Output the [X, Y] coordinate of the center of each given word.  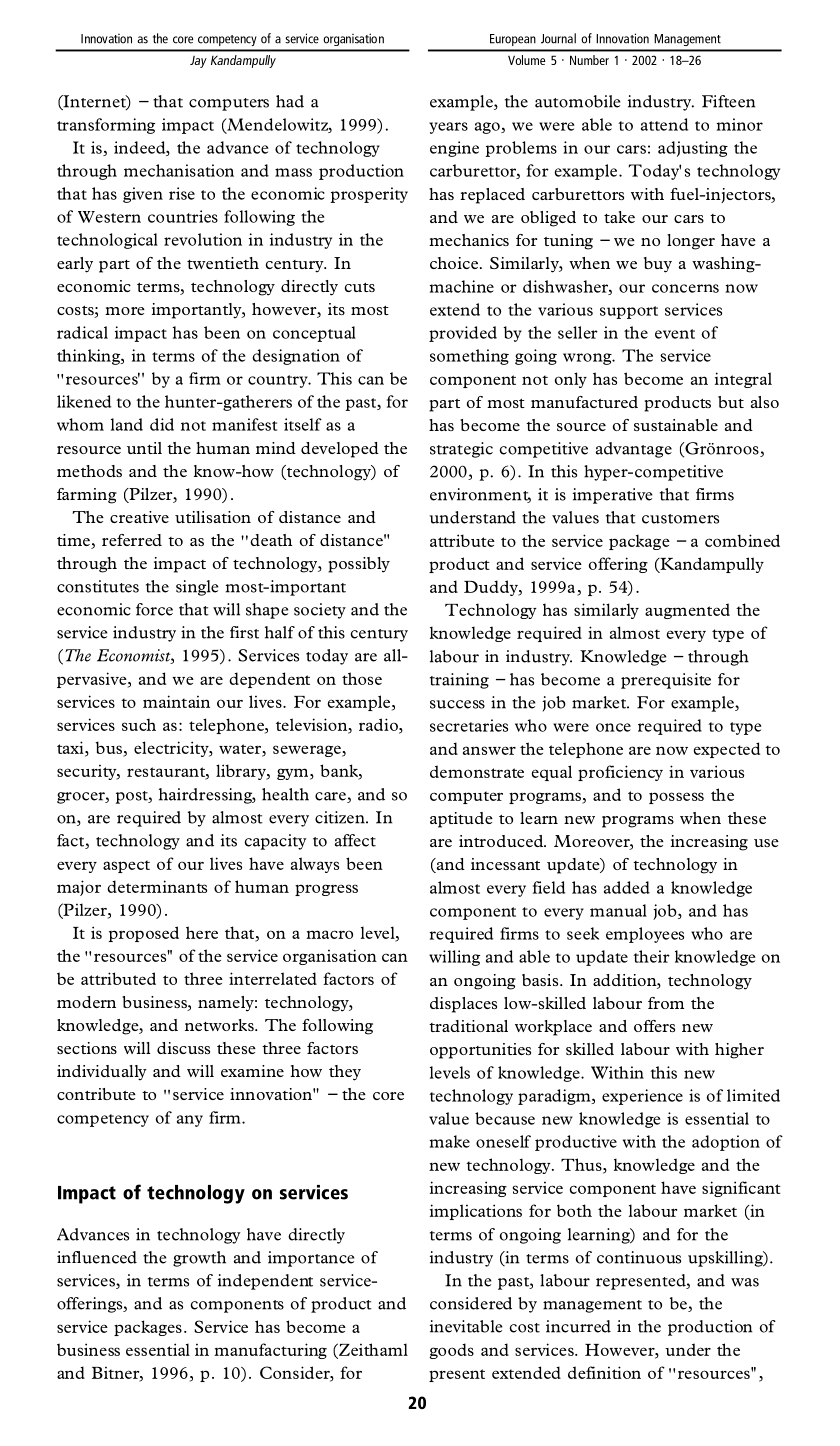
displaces [463, 1005]
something [469, 357]
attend [664, 124]
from [666, 1003]
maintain [176, 701]
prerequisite [666, 681]
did [162, 424]
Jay [198, 62]
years [448, 128]
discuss [183, 1048]
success [457, 704]
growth [199, 1259]
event [675, 334]
